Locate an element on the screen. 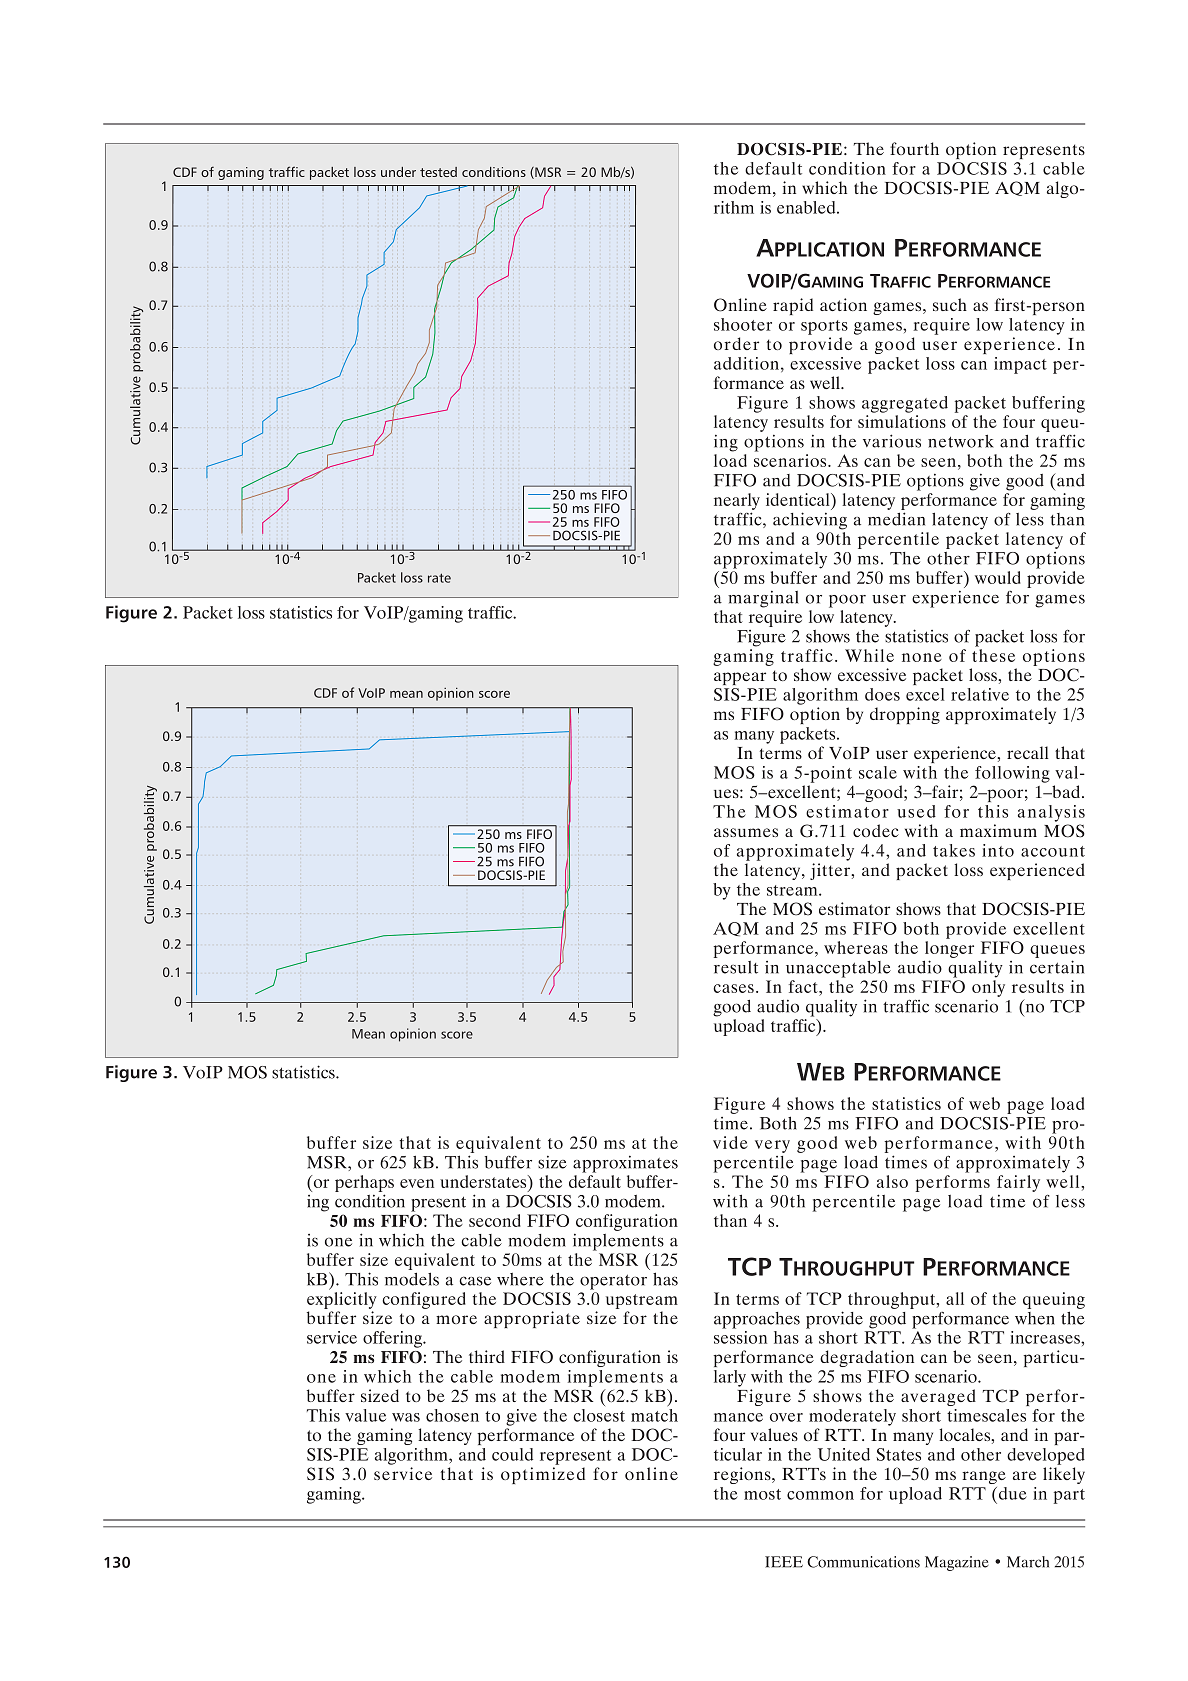 Image resolution: width=1188 pixels, height=1681 pixels. tested is located at coordinates (438, 172).
